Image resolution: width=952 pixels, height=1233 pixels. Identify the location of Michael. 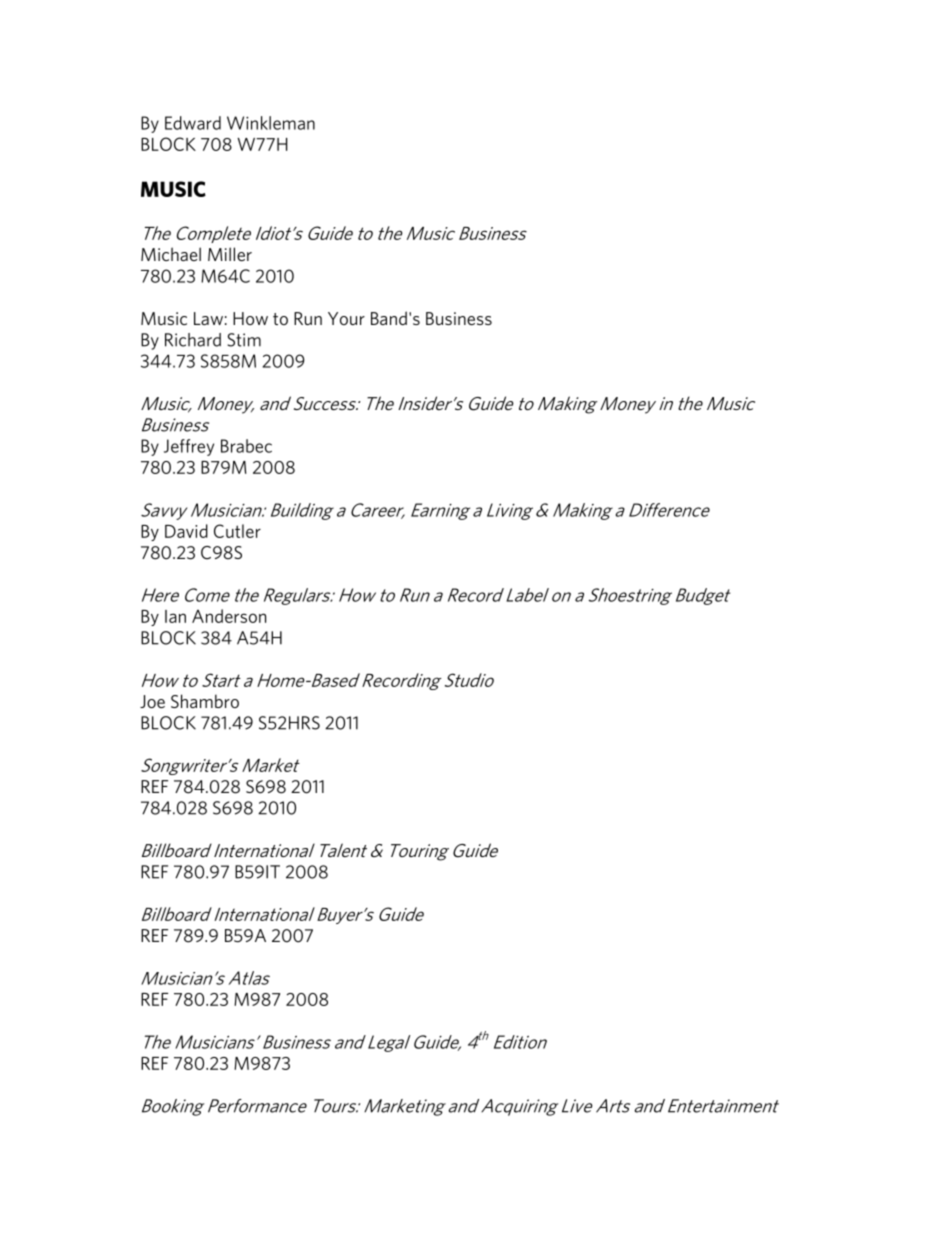
(171, 254).
